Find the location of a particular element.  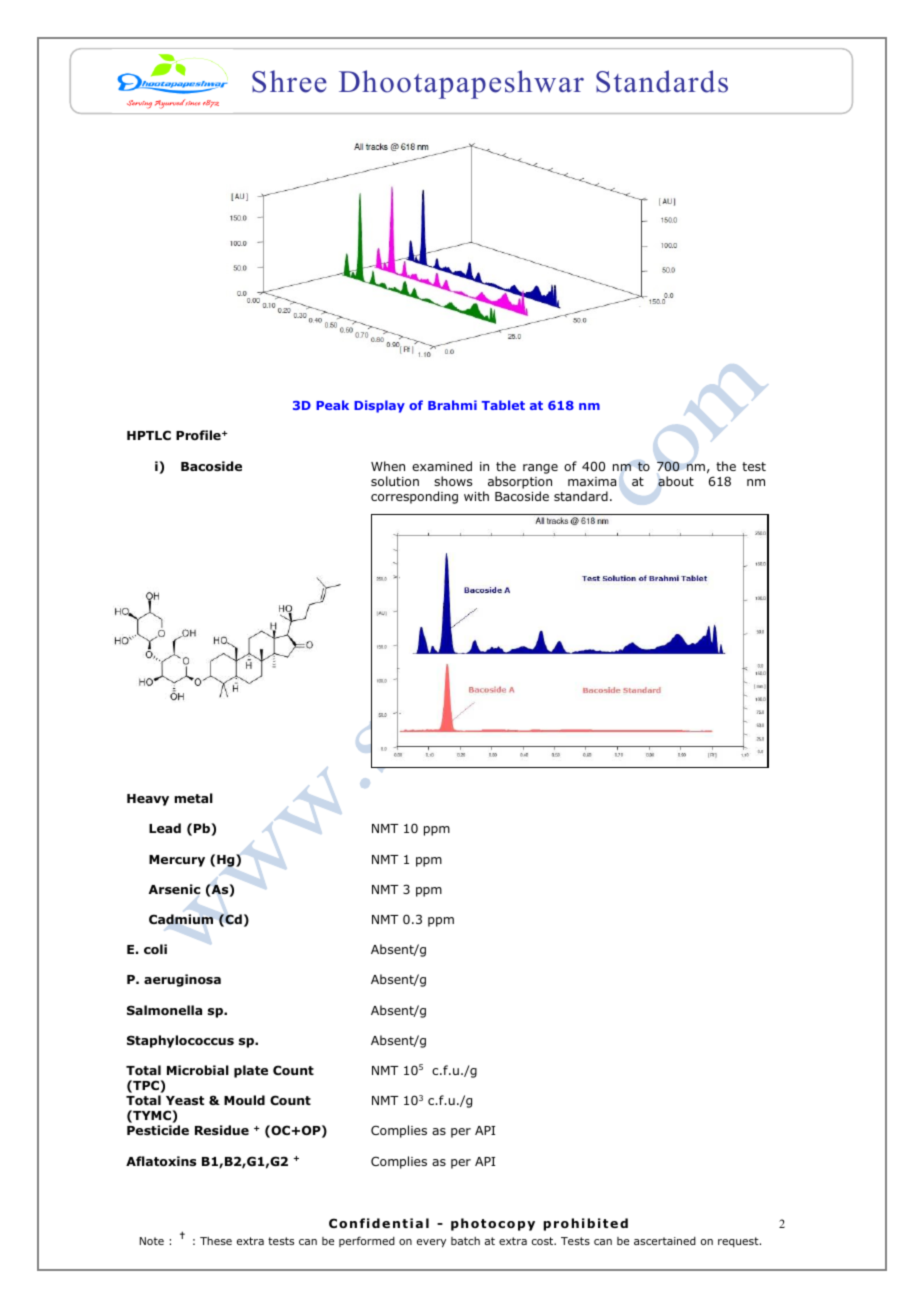

Display is located at coordinates (379, 406).
